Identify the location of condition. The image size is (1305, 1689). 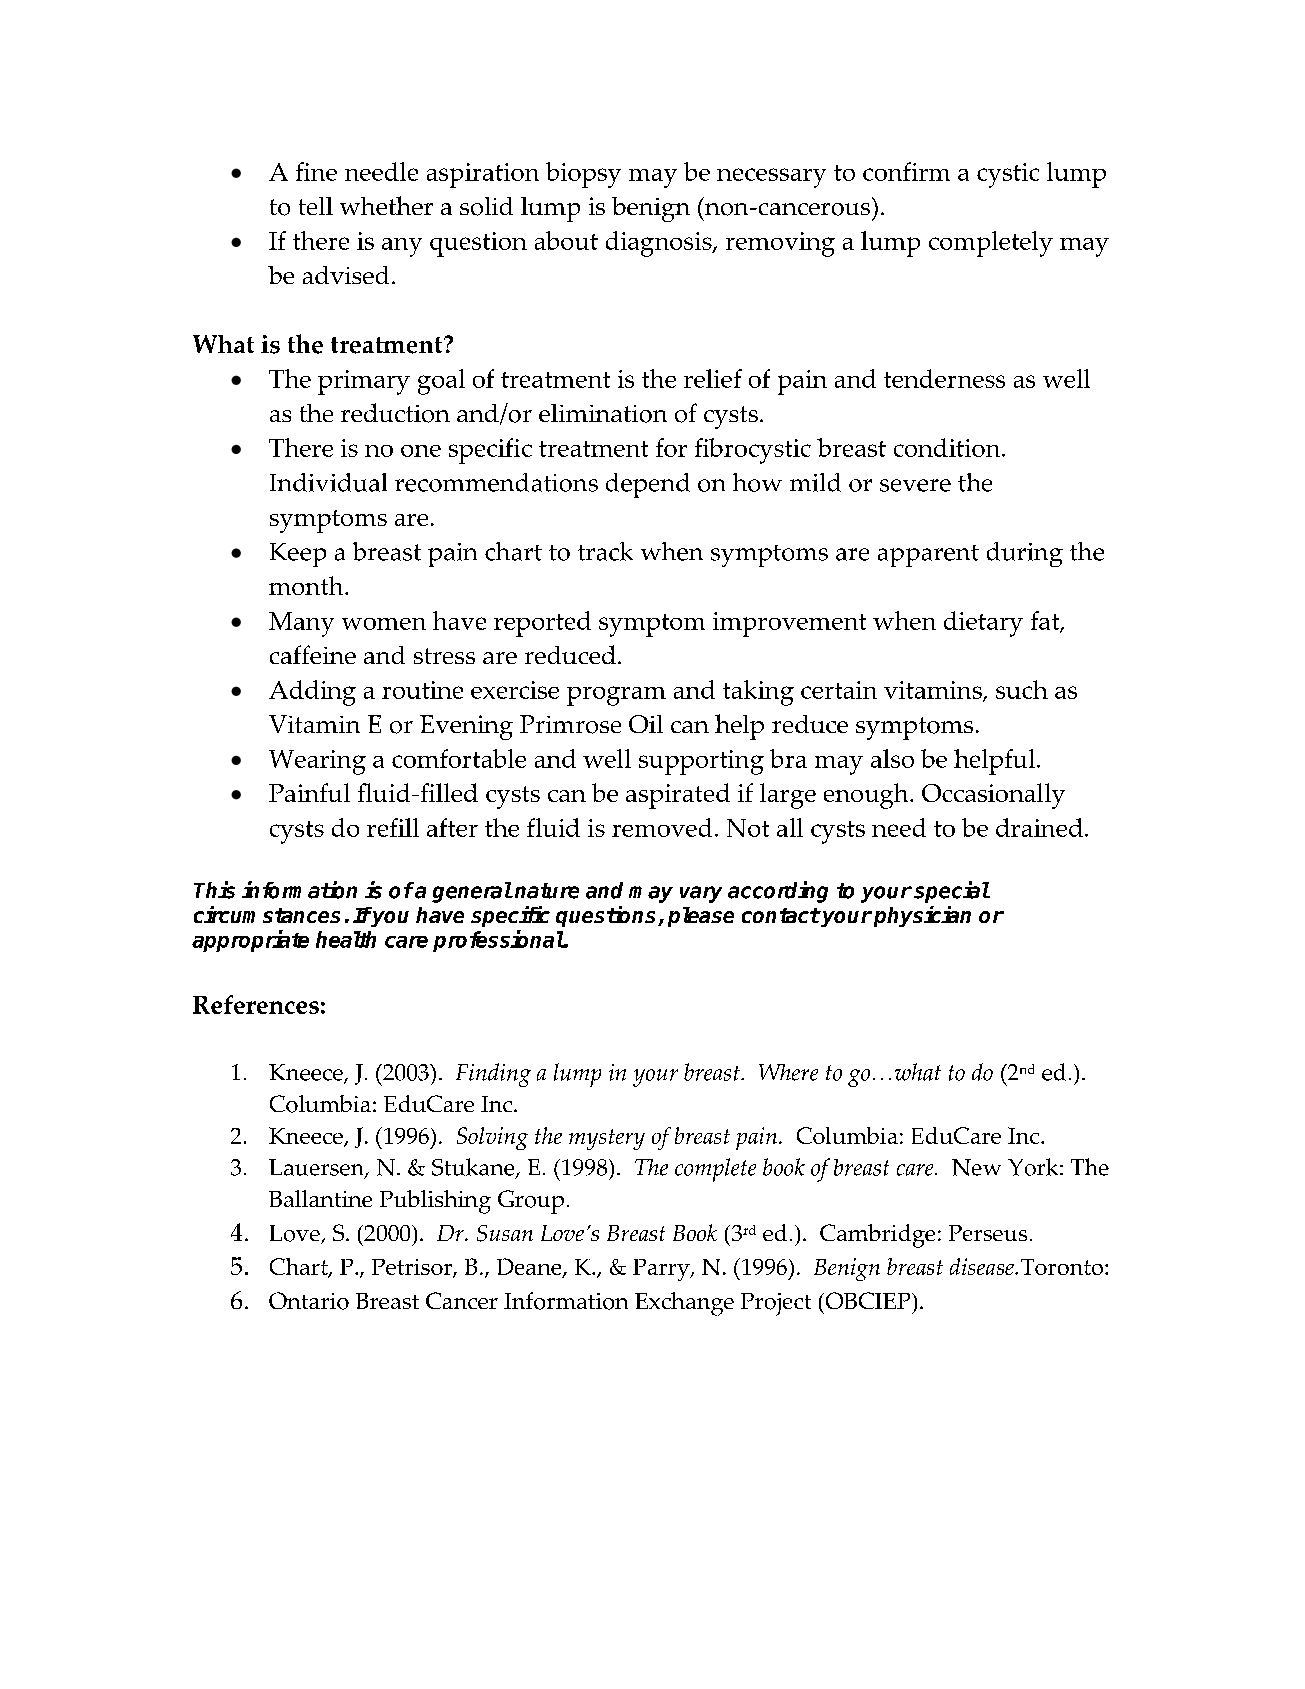
(948, 447).
